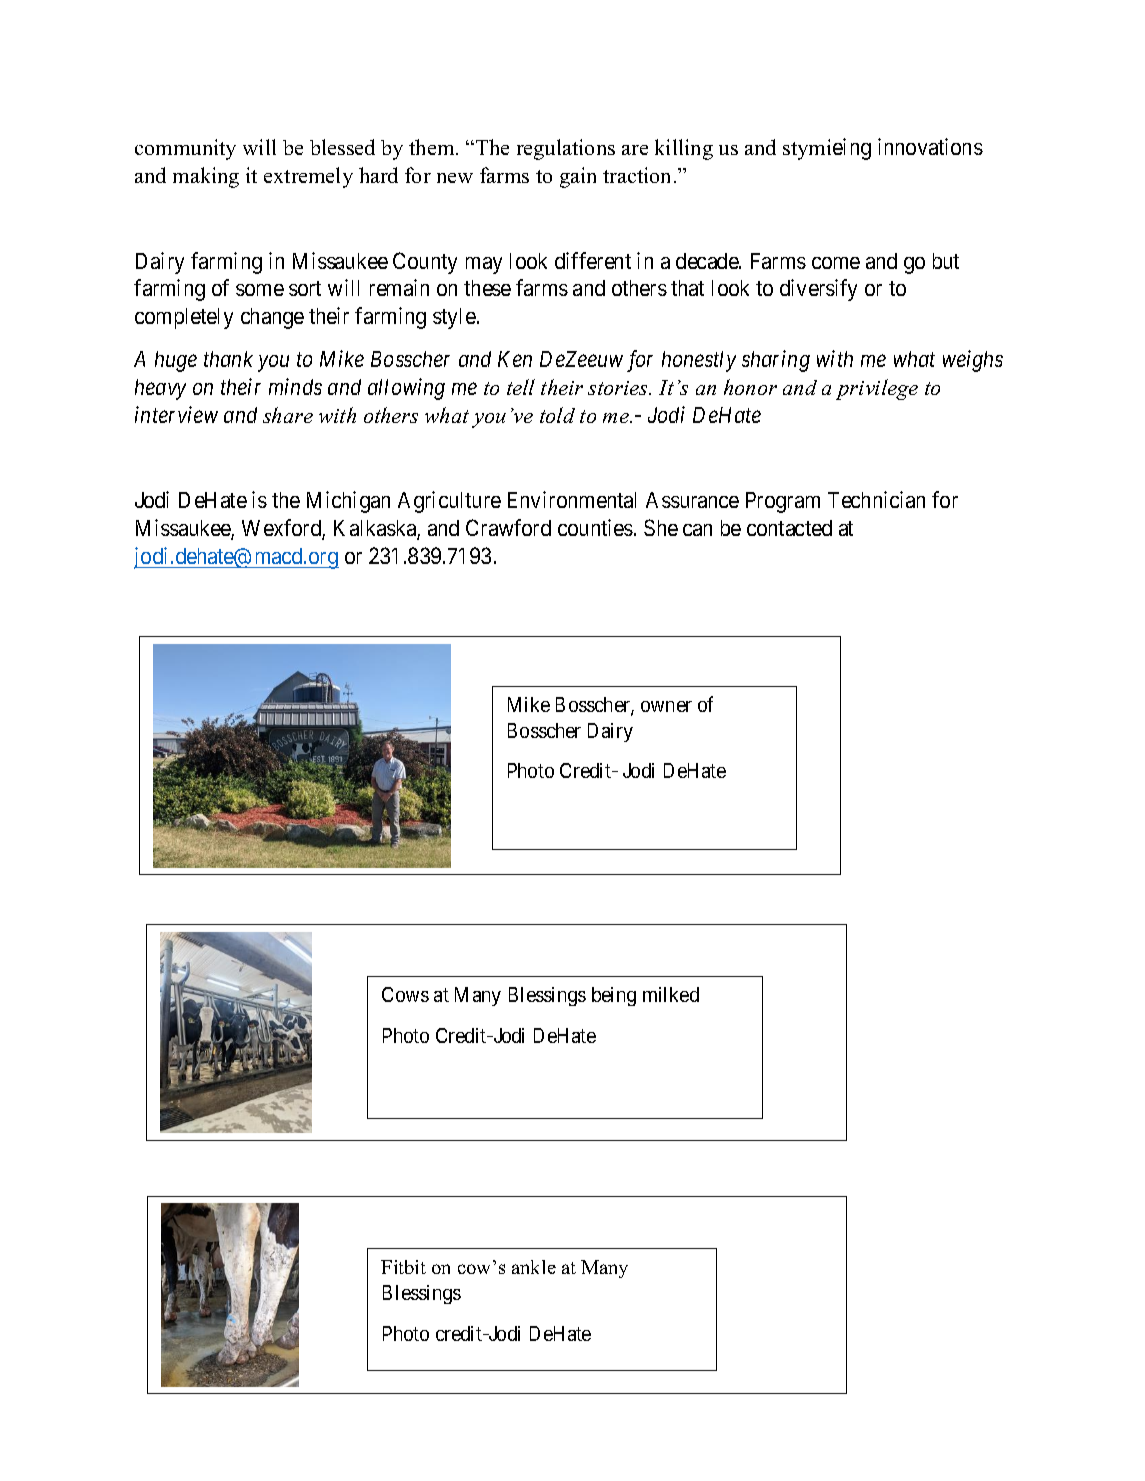 This image has height=1481, width=1145. I want to click on Fitbit, so click(403, 1267).
